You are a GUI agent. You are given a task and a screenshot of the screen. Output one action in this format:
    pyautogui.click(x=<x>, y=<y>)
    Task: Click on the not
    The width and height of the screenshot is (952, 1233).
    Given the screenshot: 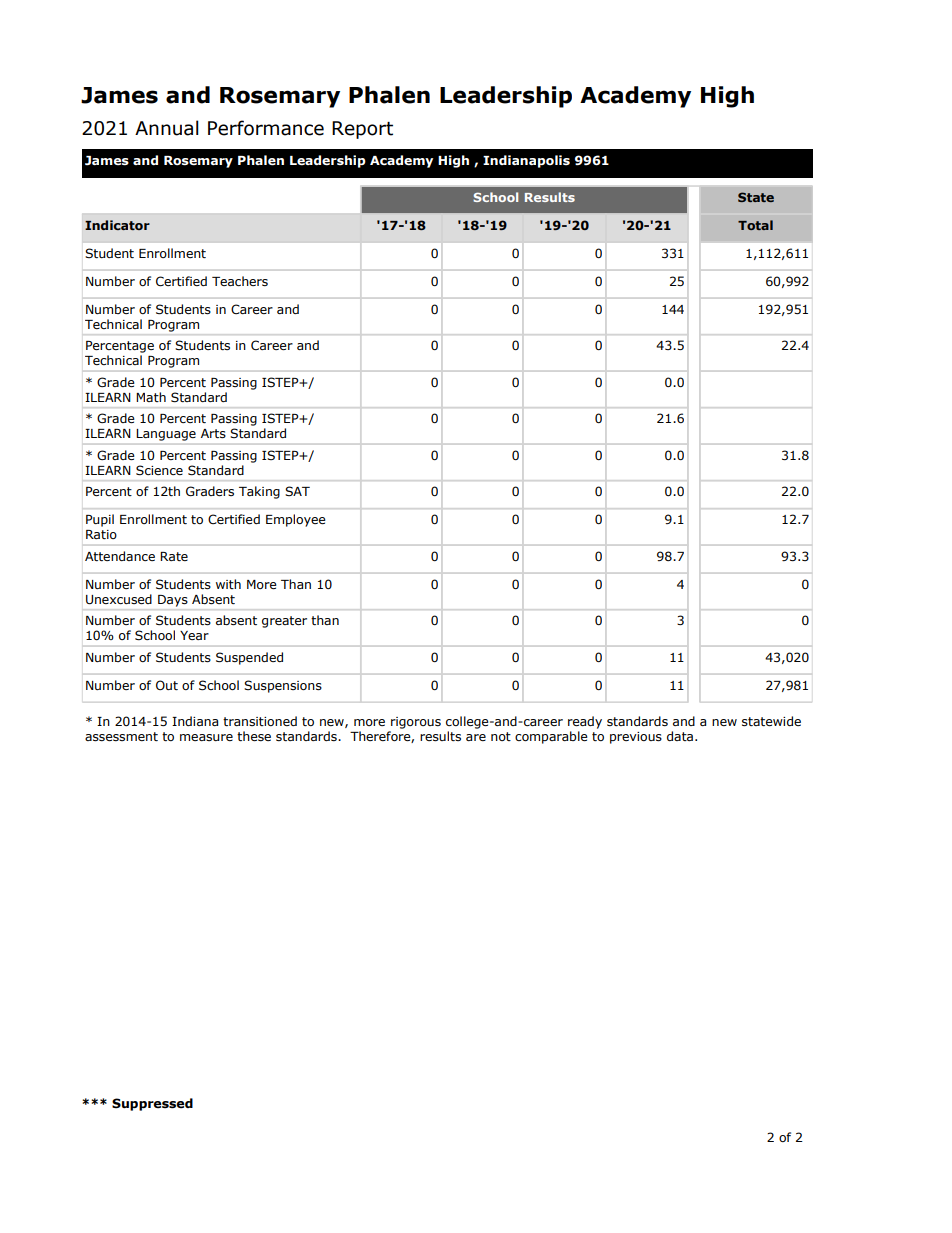 What is the action you would take?
    pyautogui.click(x=501, y=736)
